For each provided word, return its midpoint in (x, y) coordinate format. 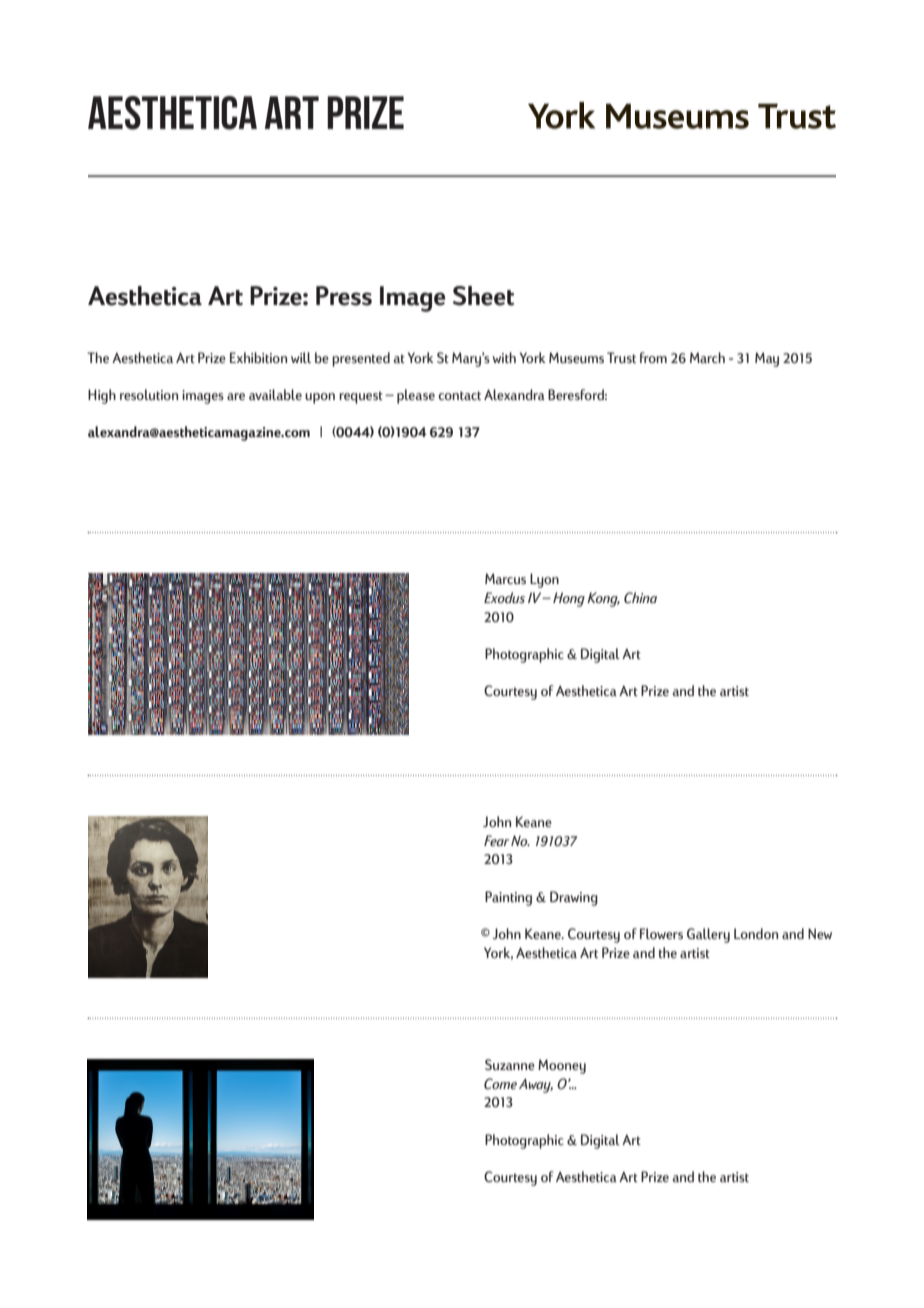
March (707, 357)
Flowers (661, 933)
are (236, 396)
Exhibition (258, 357)
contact (459, 395)
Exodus (504, 597)
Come (500, 1083)
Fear (496, 840)
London (756, 933)
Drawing (574, 898)
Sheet (483, 296)
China (640, 597)
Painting (508, 898)
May (767, 359)
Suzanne (510, 1064)
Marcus (505, 578)
